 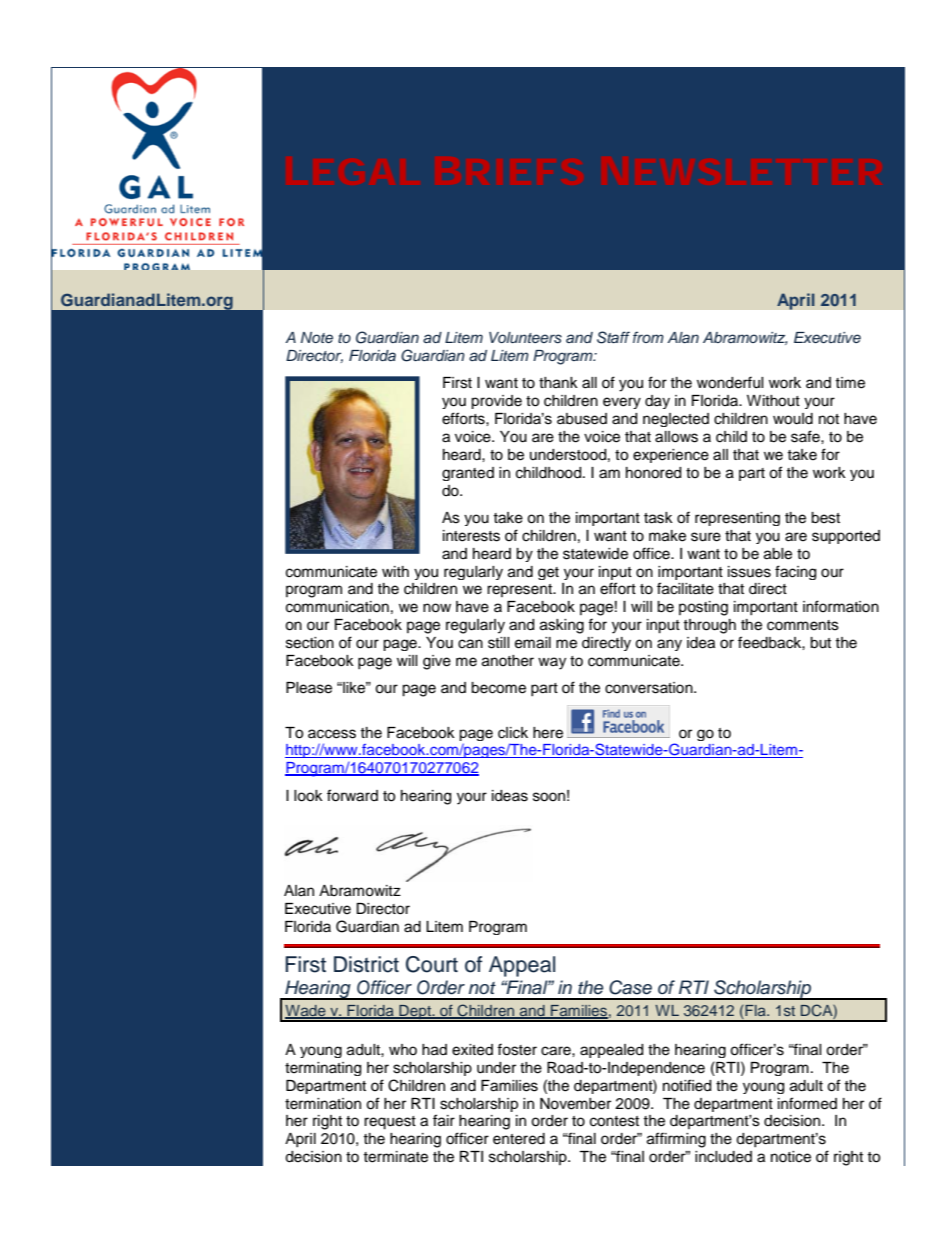 I want to click on Fla, so click(x=756, y=1010).
